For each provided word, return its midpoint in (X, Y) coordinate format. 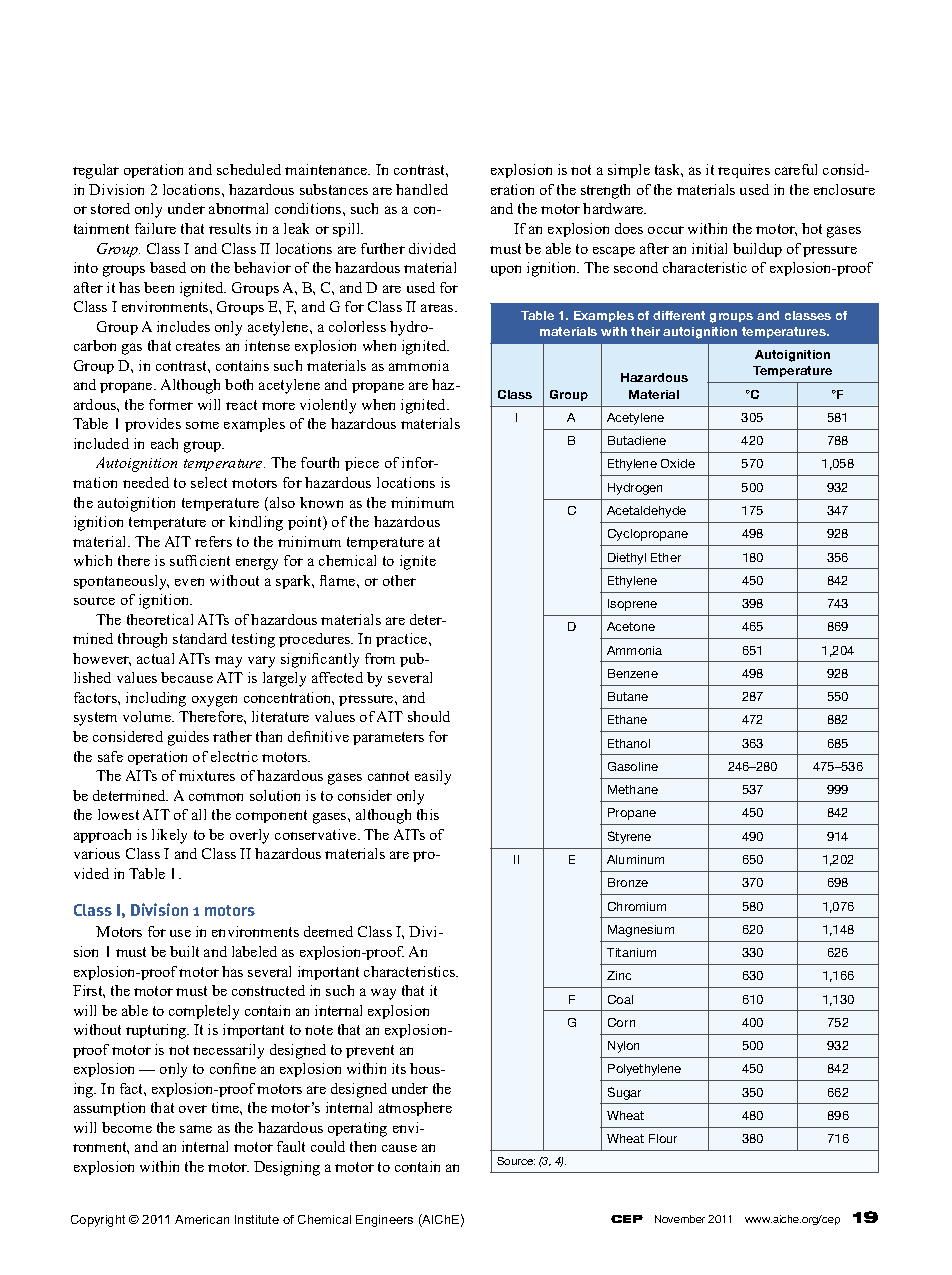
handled (422, 189)
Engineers (384, 1221)
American (202, 1219)
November (680, 1219)
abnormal (238, 208)
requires (744, 171)
